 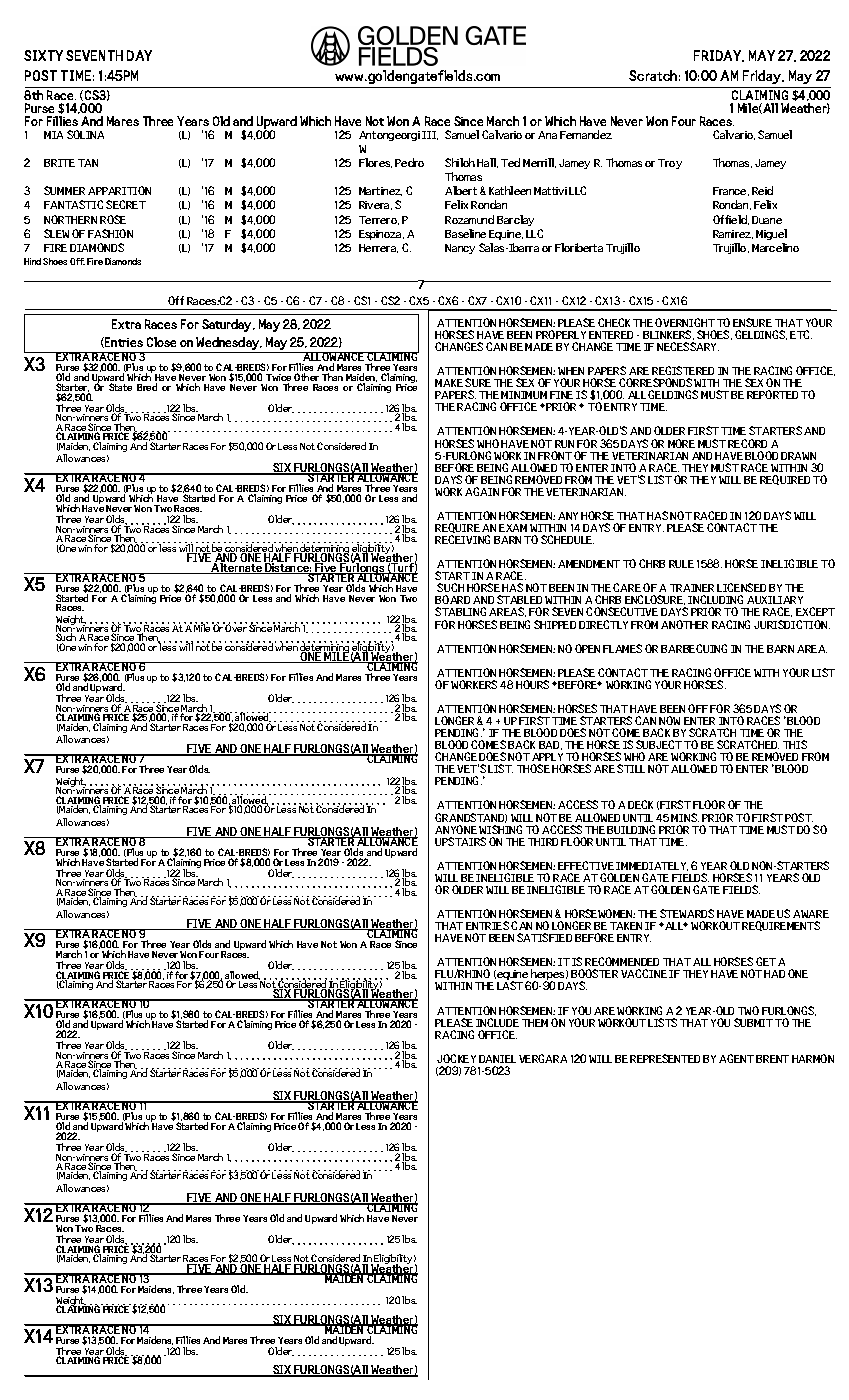 What do you see at coordinates (497, 1059) in the image?
I see `DANIEL` at bounding box center [497, 1059].
